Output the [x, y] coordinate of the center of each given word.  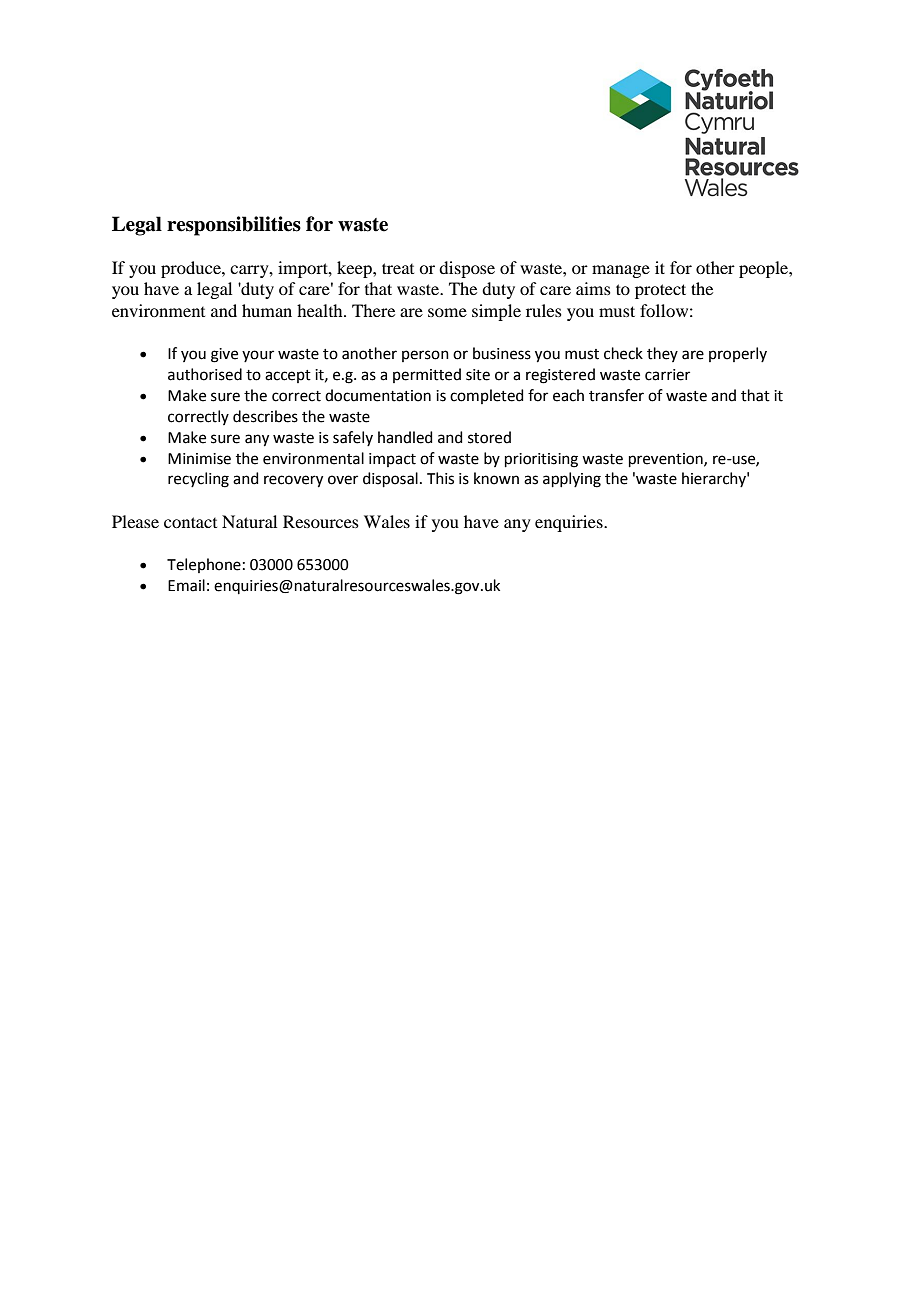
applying [572, 480]
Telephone [204, 565]
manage [621, 271]
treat [398, 268]
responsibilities [234, 226]
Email [186, 585]
